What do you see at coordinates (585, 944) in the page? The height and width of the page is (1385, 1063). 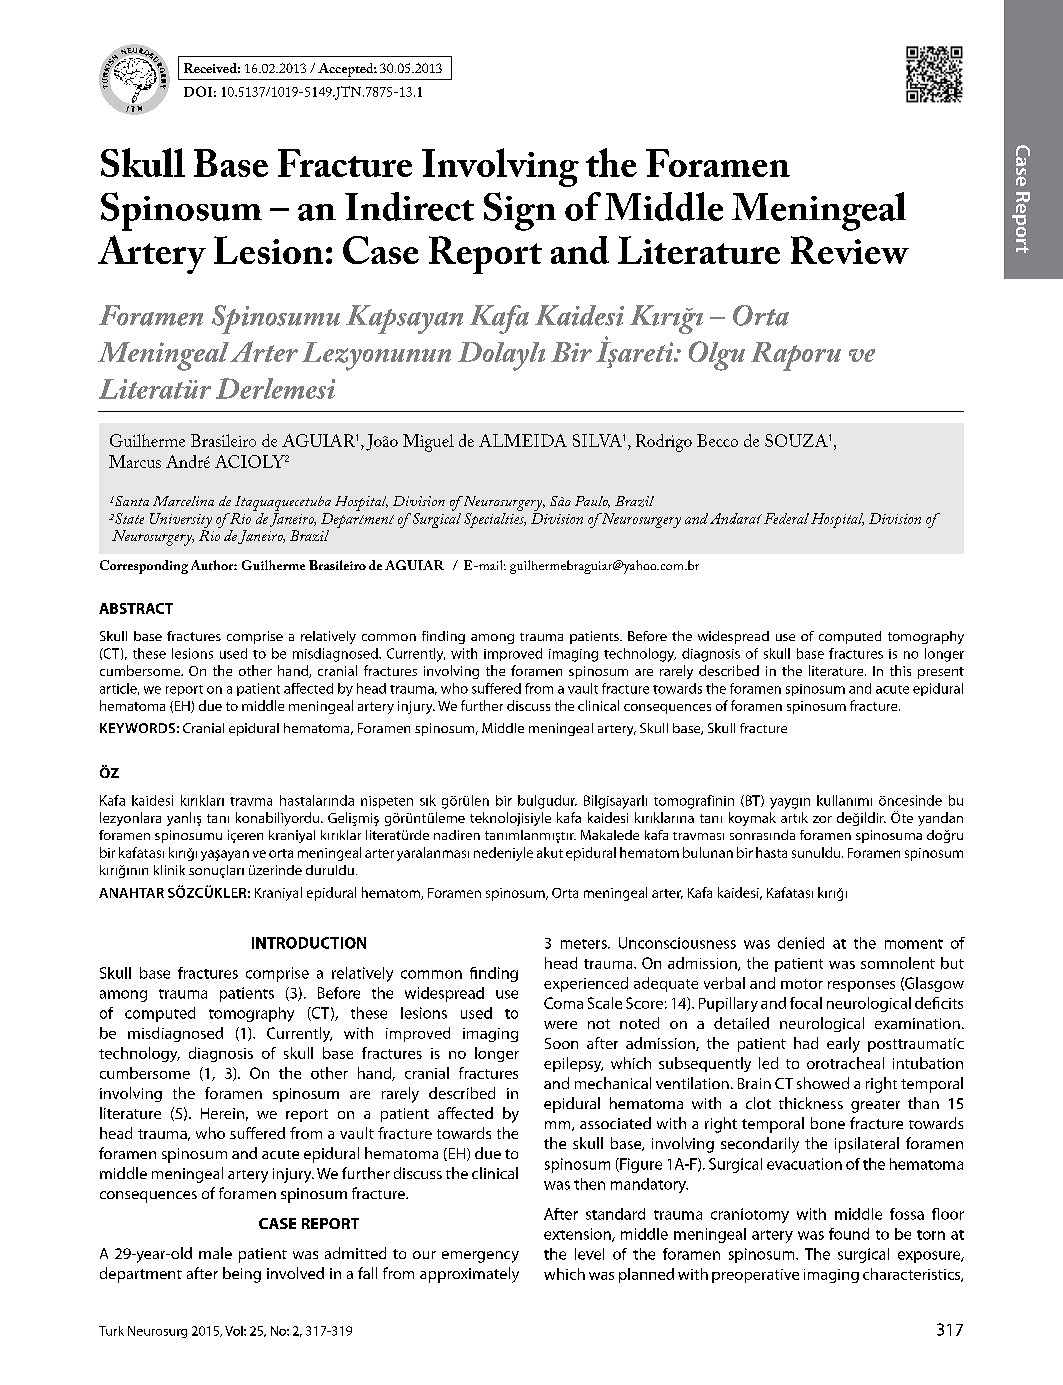 I see `meters` at bounding box center [585, 944].
